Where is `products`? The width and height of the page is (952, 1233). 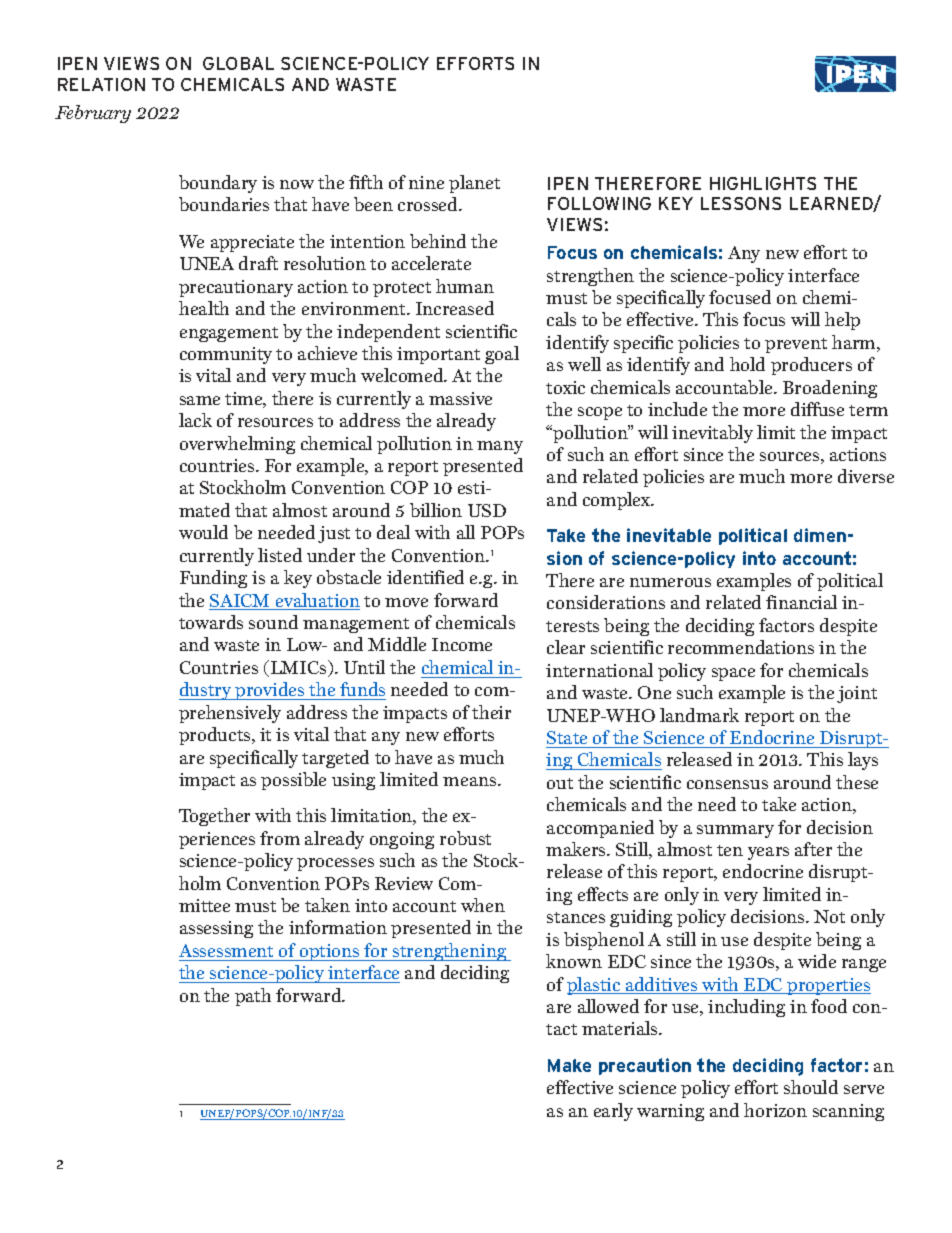 products is located at coordinates (216, 736).
